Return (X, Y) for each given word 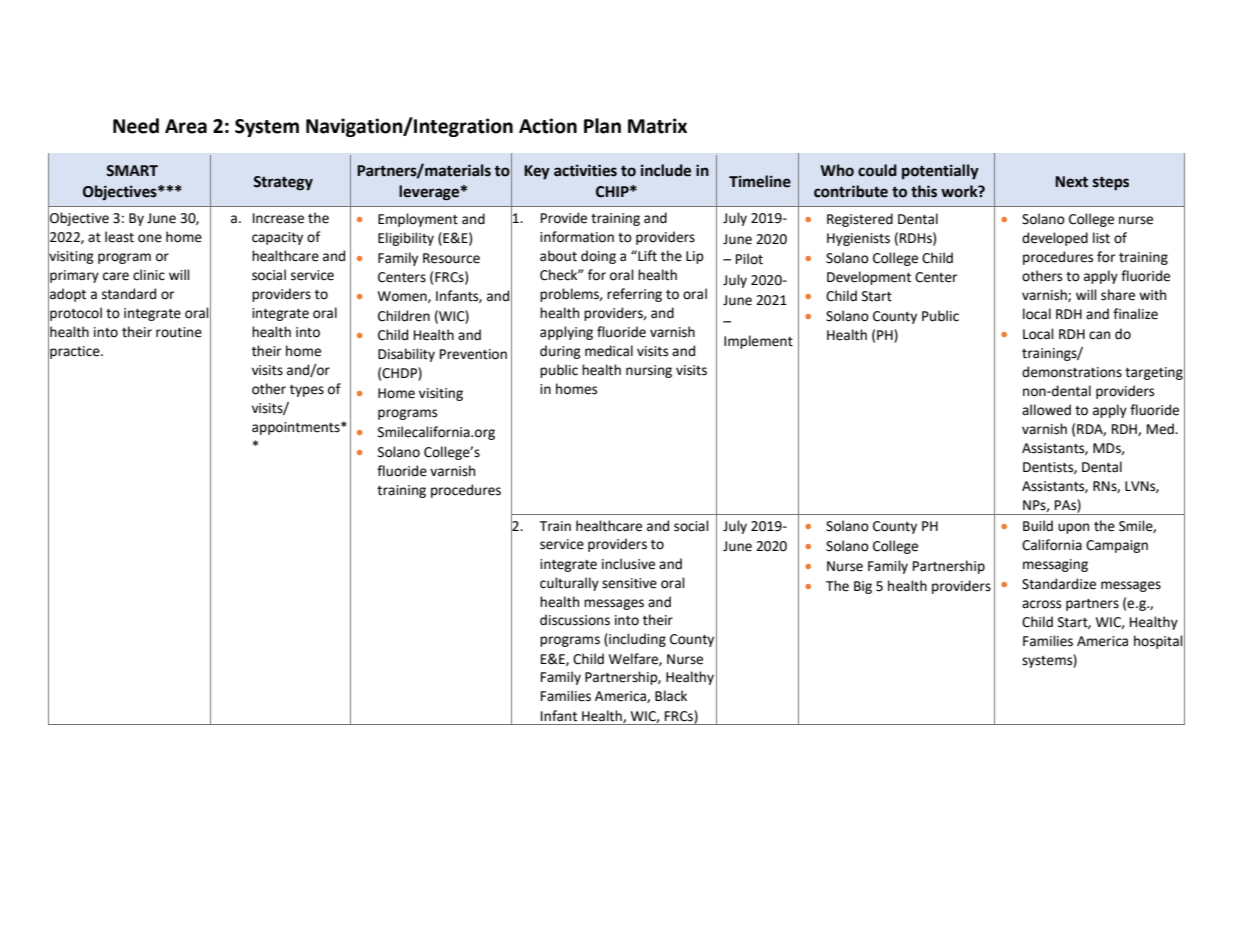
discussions (575, 620)
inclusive (628, 564)
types (307, 391)
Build (1038, 526)
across (1041, 604)
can (1099, 335)
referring (634, 295)
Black (671, 696)
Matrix (657, 126)
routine (179, 332)
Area (186, 126)
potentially (940, 172)
